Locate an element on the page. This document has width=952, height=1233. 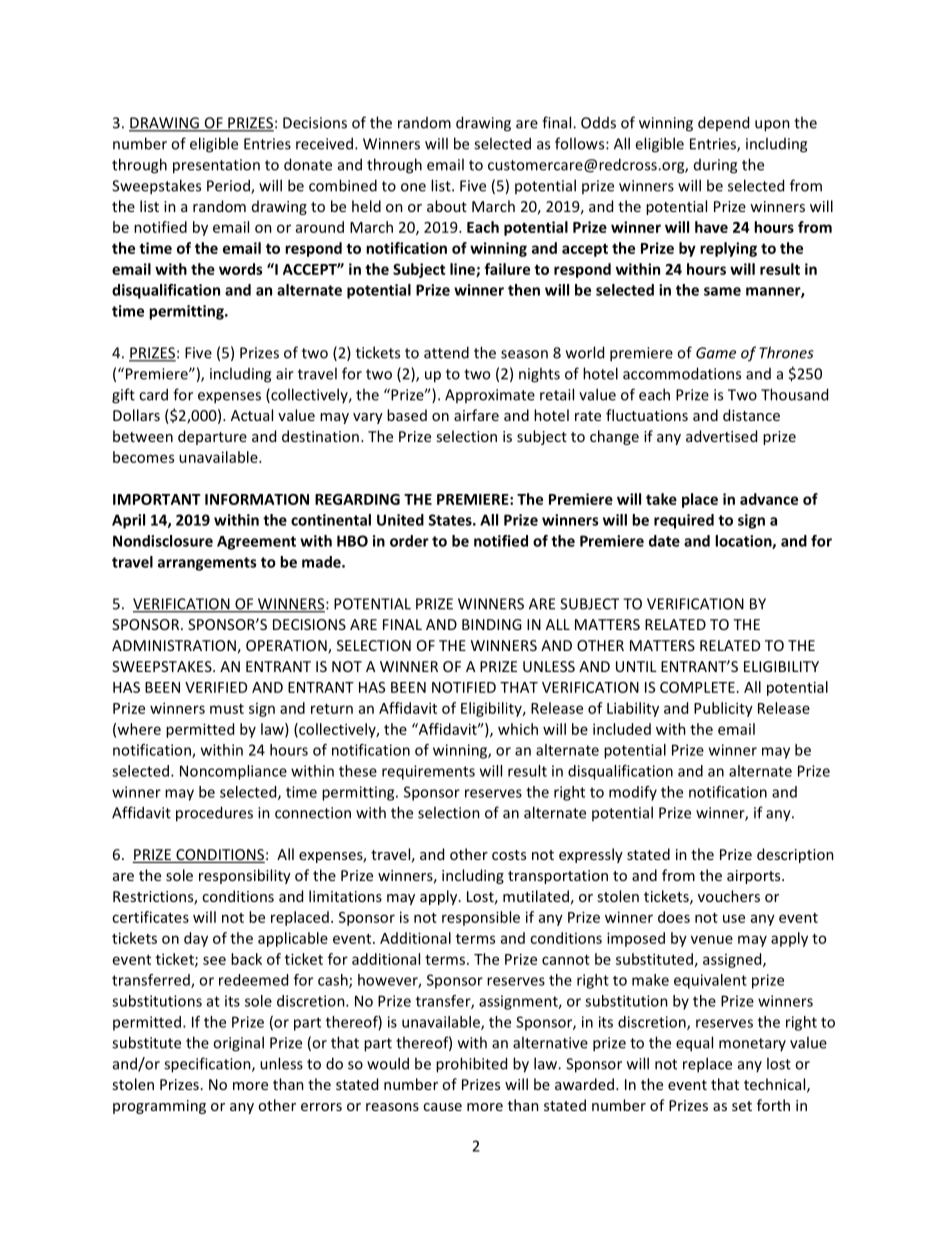
during is located at coordinates (715, 166).
